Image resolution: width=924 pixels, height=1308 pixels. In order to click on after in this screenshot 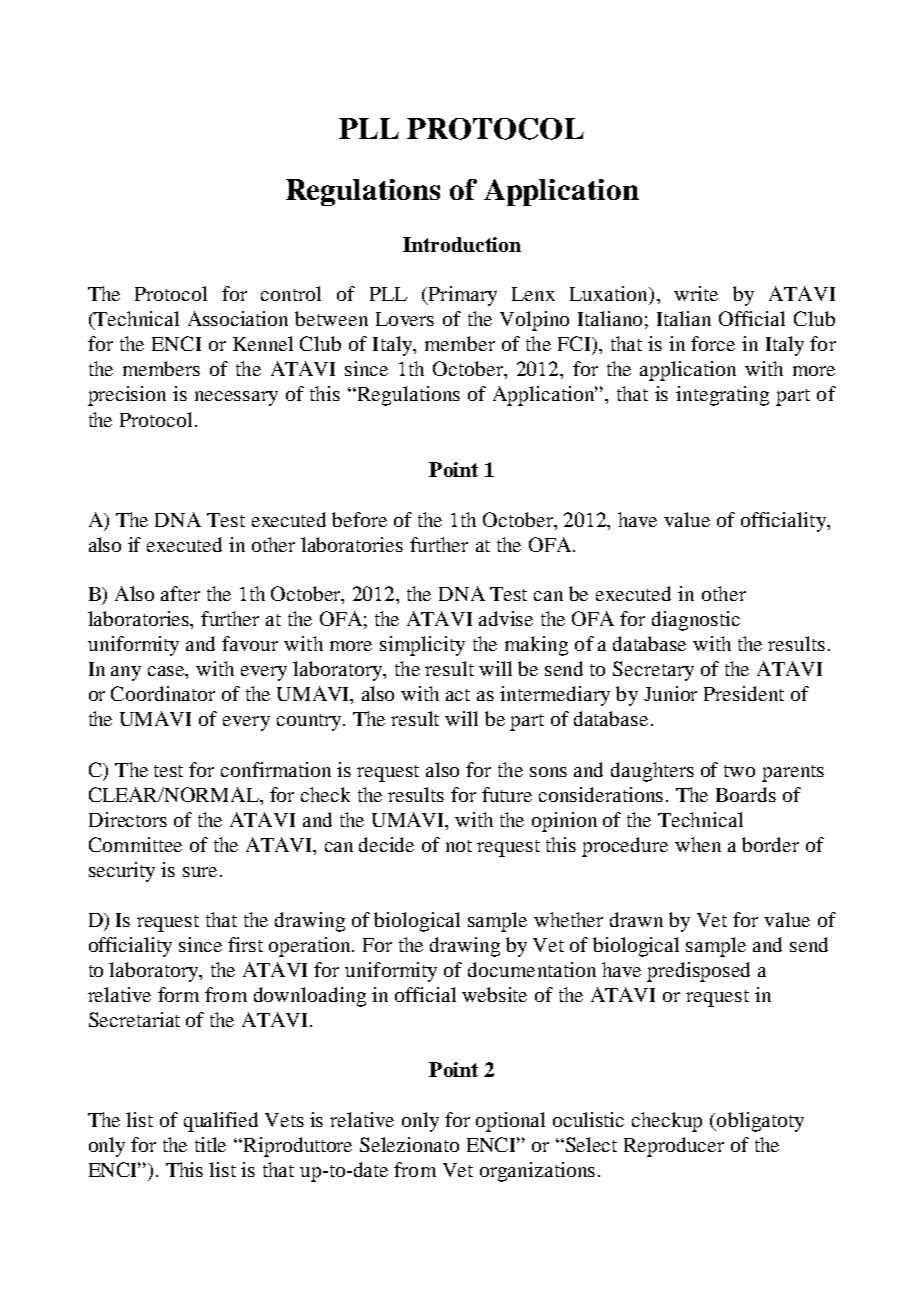, I will do `click(180, 593)`.
